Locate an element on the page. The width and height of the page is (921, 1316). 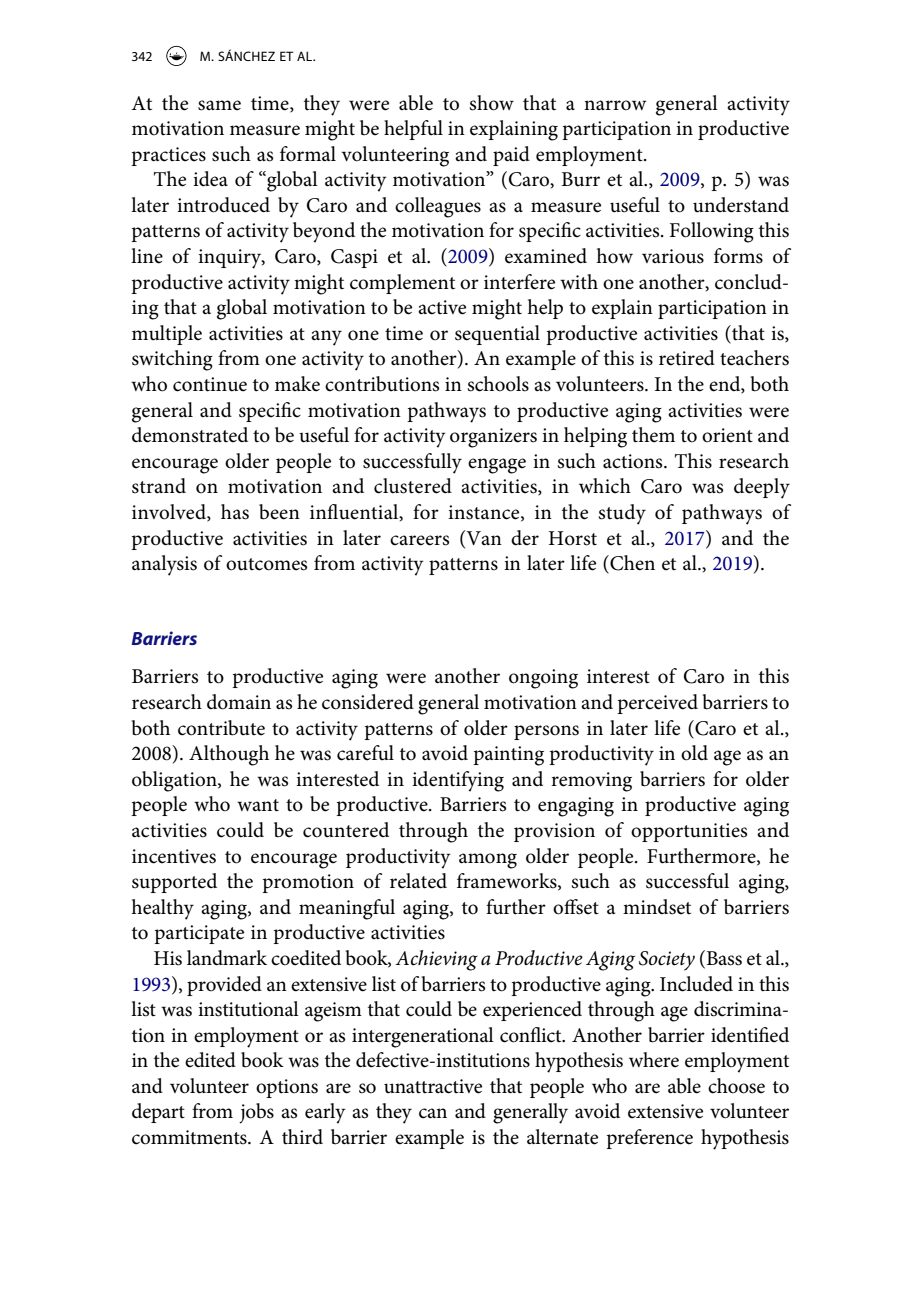
narrow is located at coordinates (615, 105).
